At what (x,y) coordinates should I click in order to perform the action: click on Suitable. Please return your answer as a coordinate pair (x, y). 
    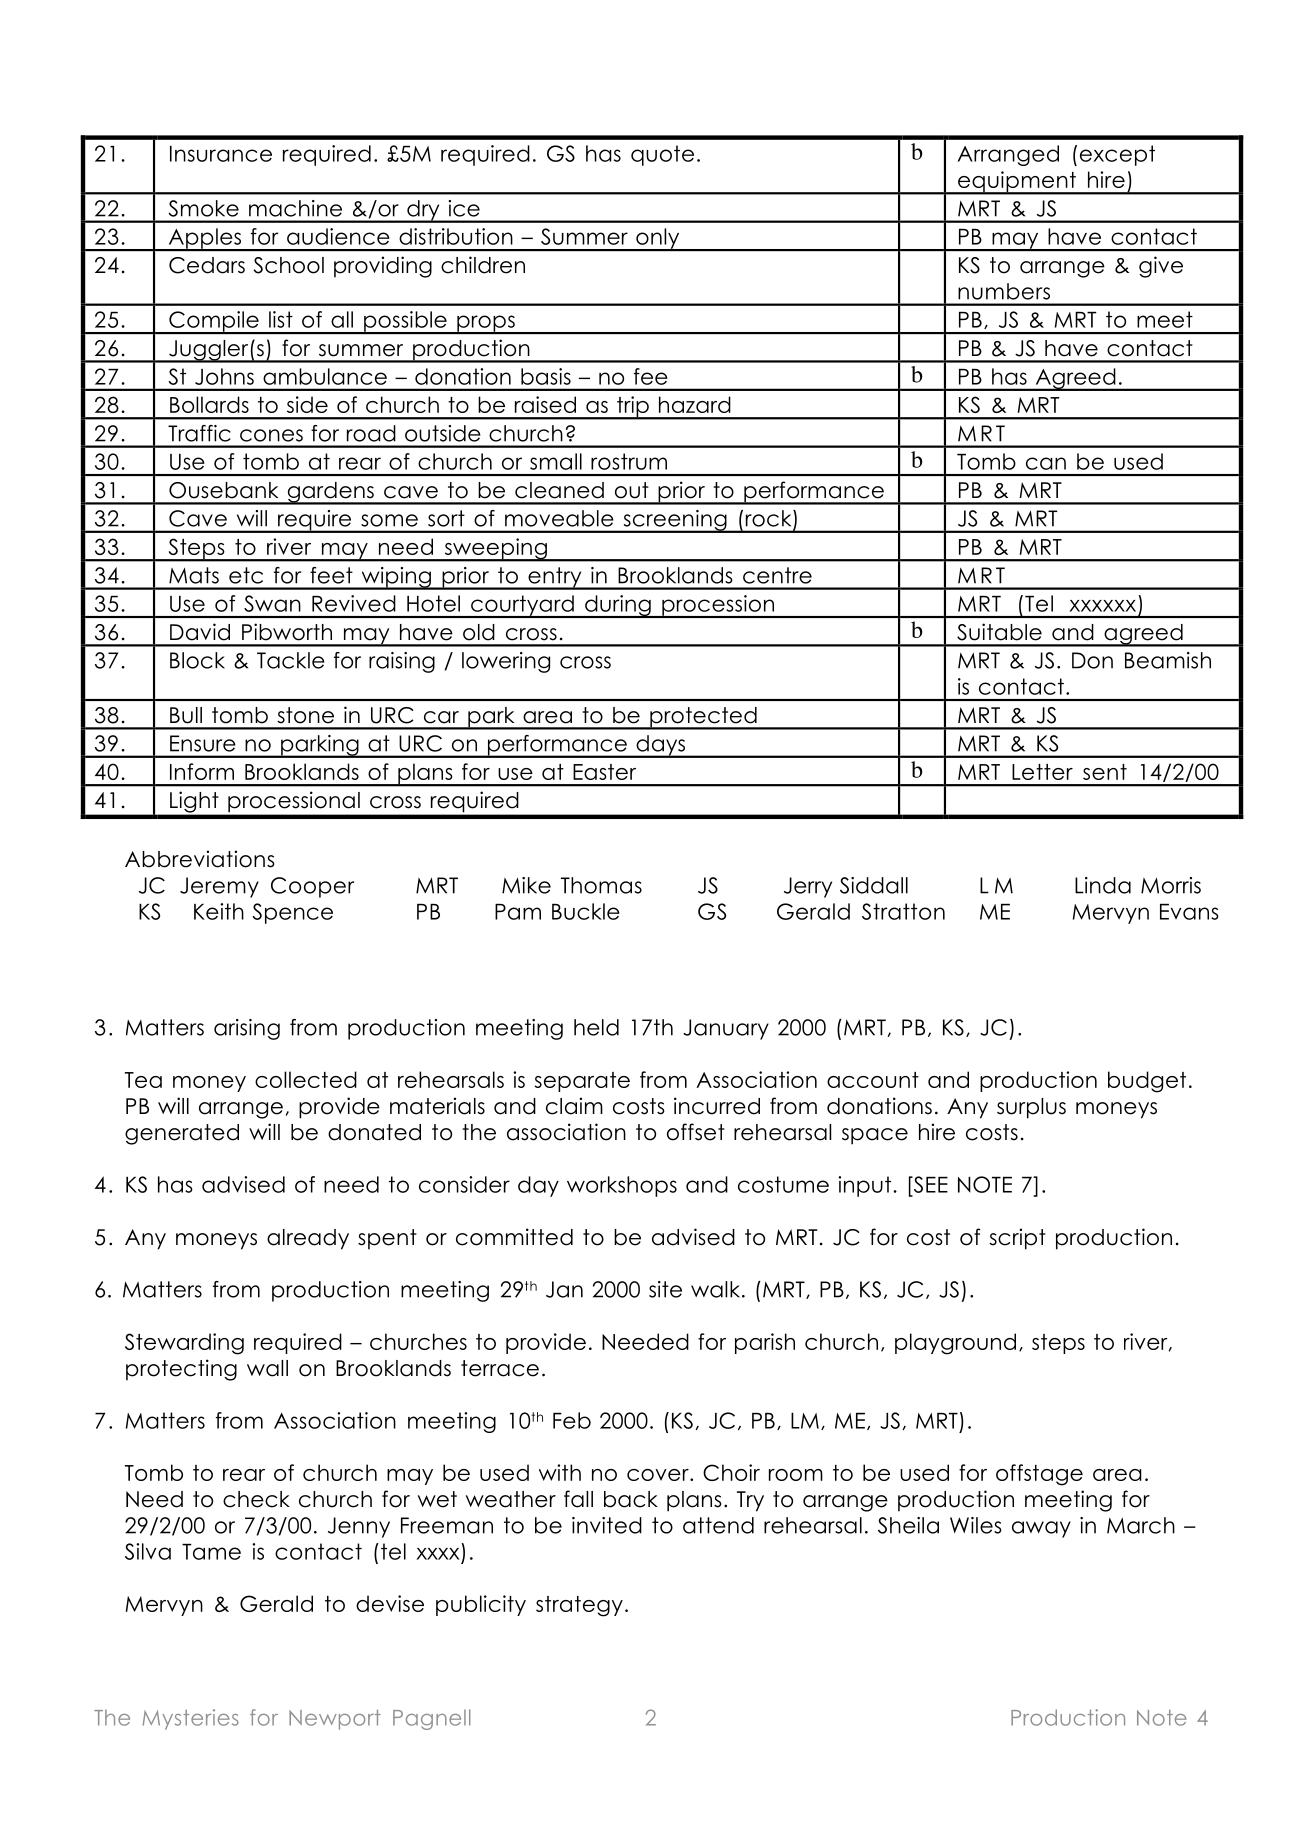
    Looking at the image, I should click on (999, 632).
